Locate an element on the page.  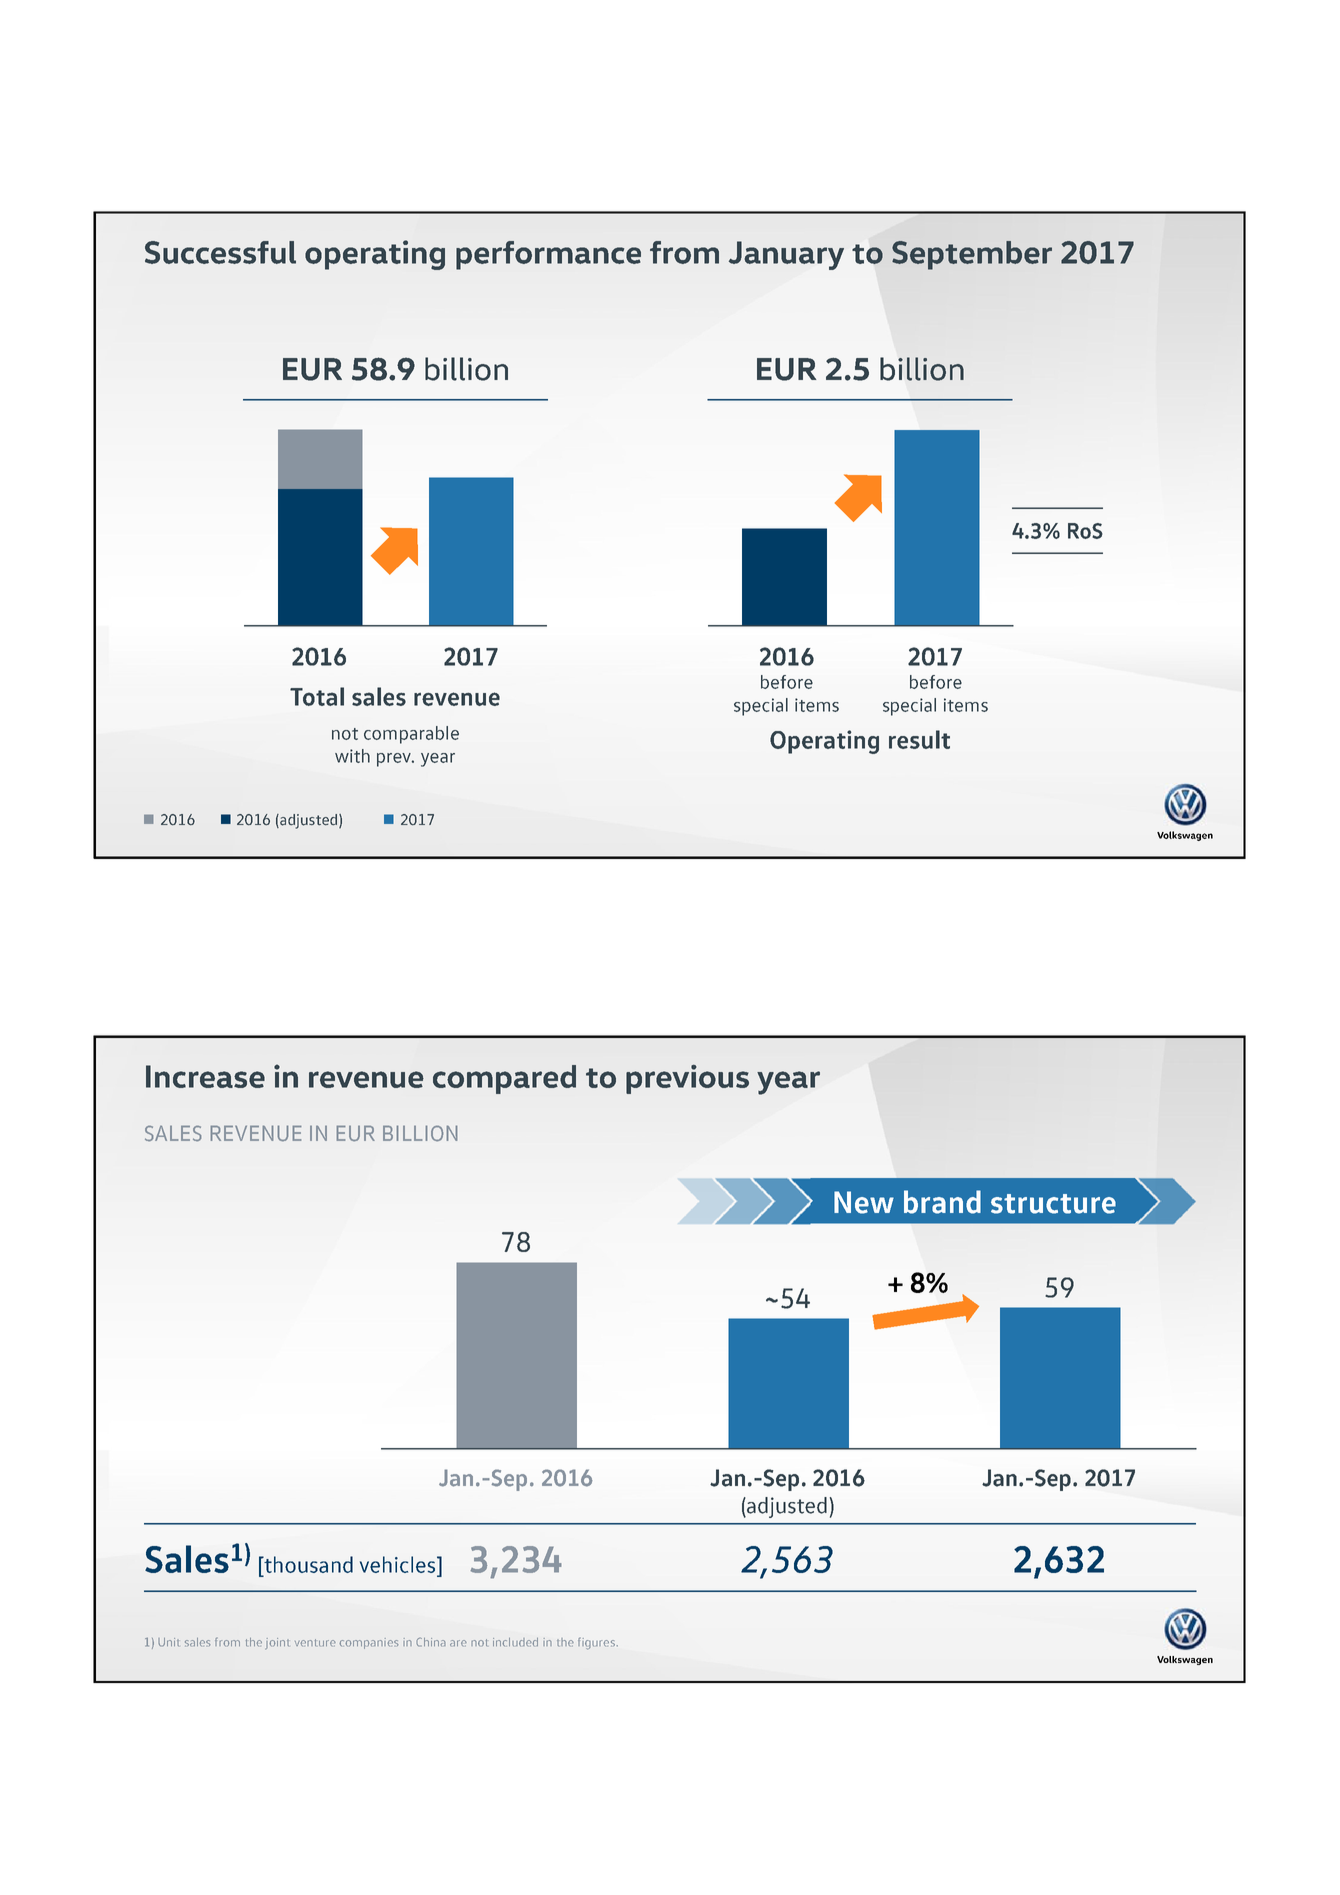
Successful is located at coordinates (220, 252).
